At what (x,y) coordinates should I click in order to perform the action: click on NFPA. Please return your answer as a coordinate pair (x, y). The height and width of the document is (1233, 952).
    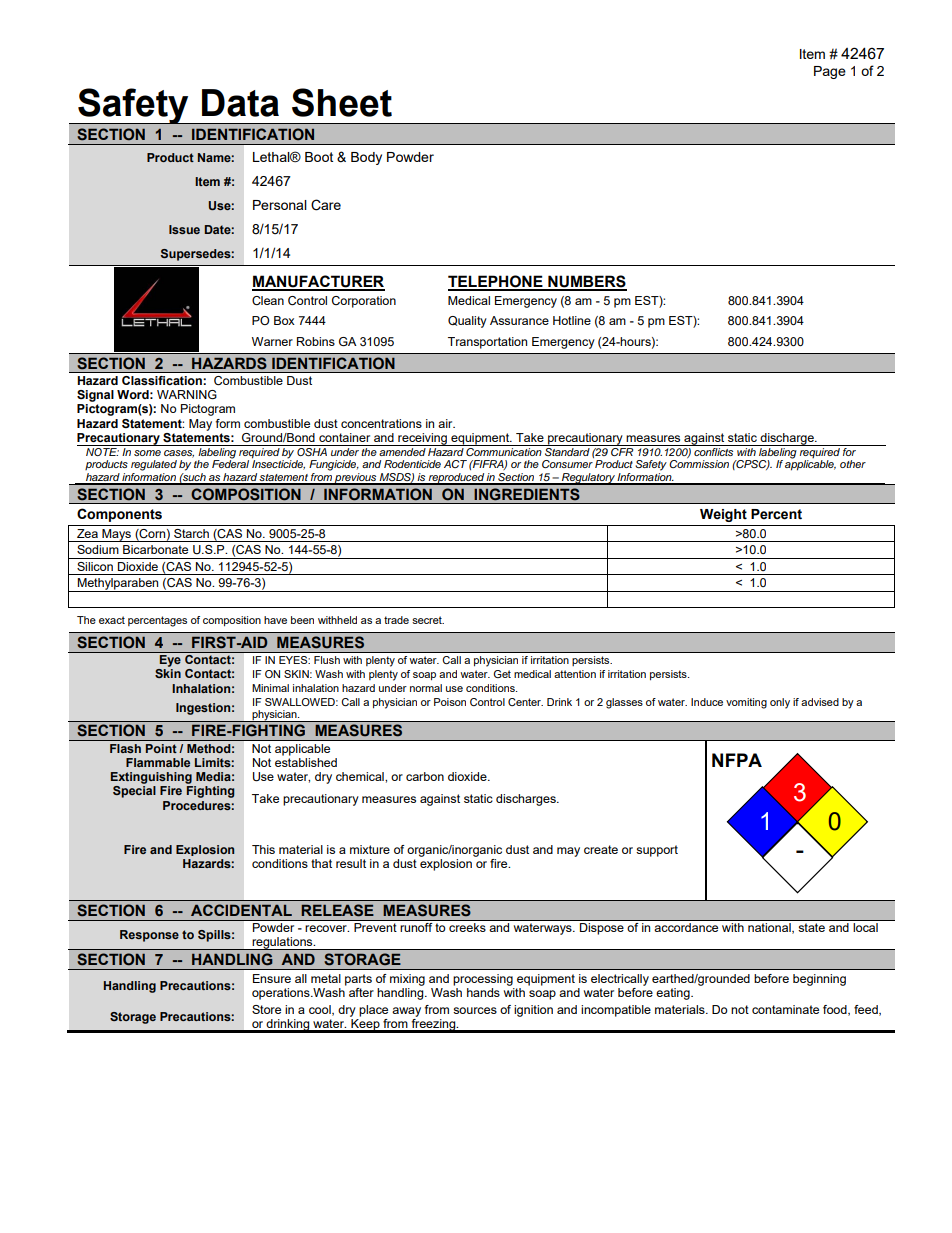
    Looking at the image, I should click on (737, 760).
